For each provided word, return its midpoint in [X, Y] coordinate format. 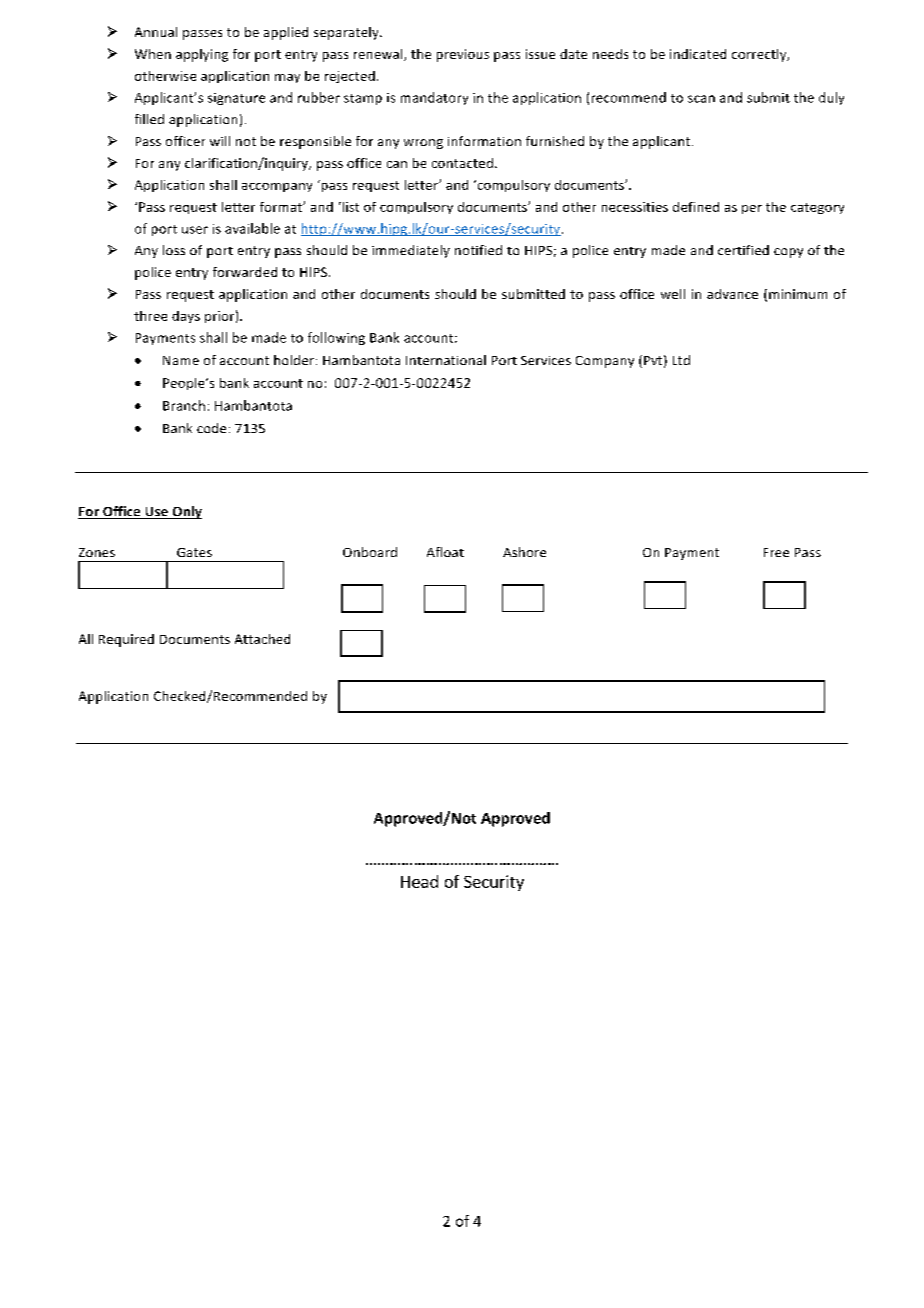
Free [776, 552]
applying [202, 55]
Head [419, 881]
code [211, 428]
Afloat [445, 552]
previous [463, 55]
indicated [698, 54]
